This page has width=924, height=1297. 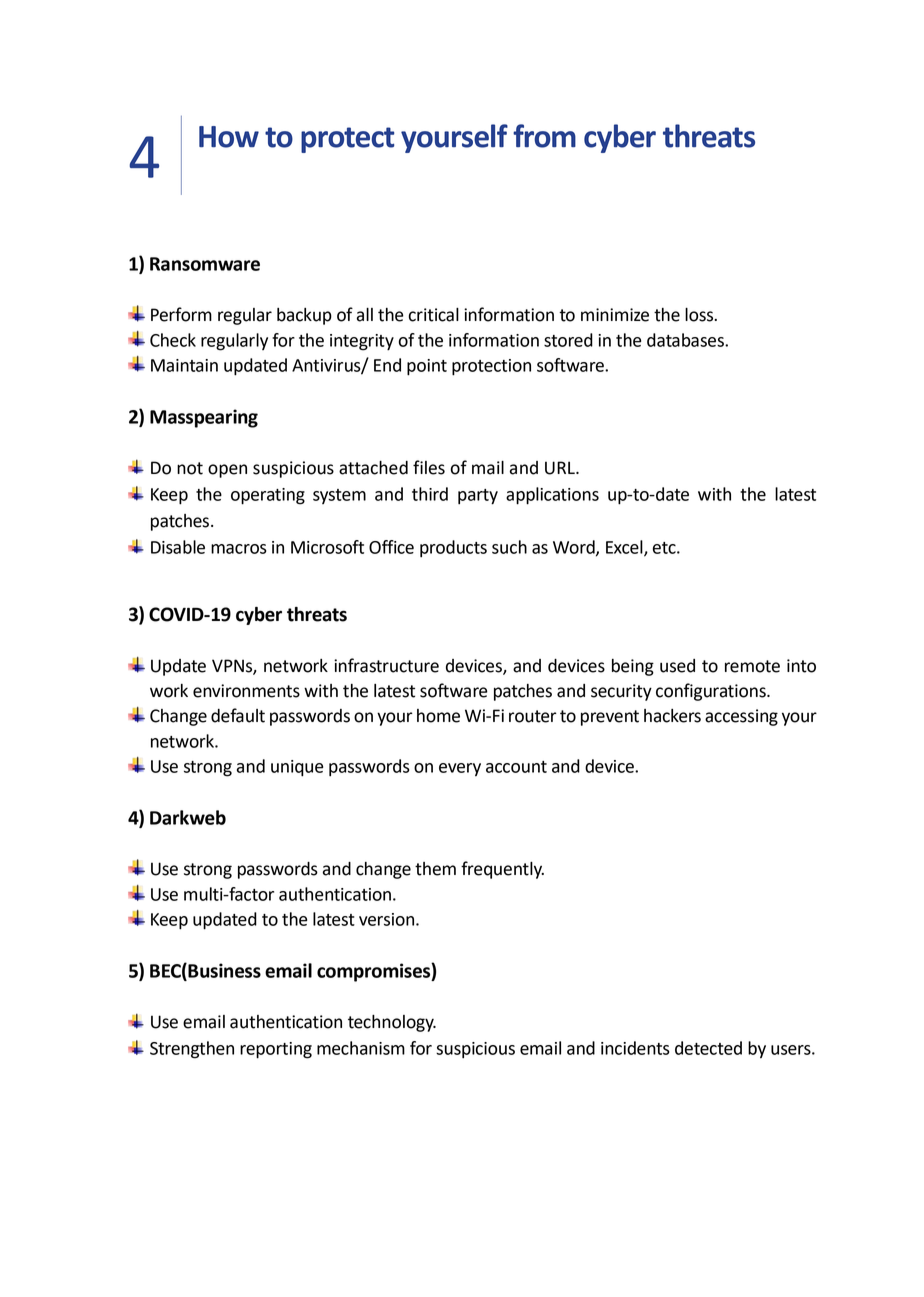 I want to click on macros, so click(x=239, y=549).
